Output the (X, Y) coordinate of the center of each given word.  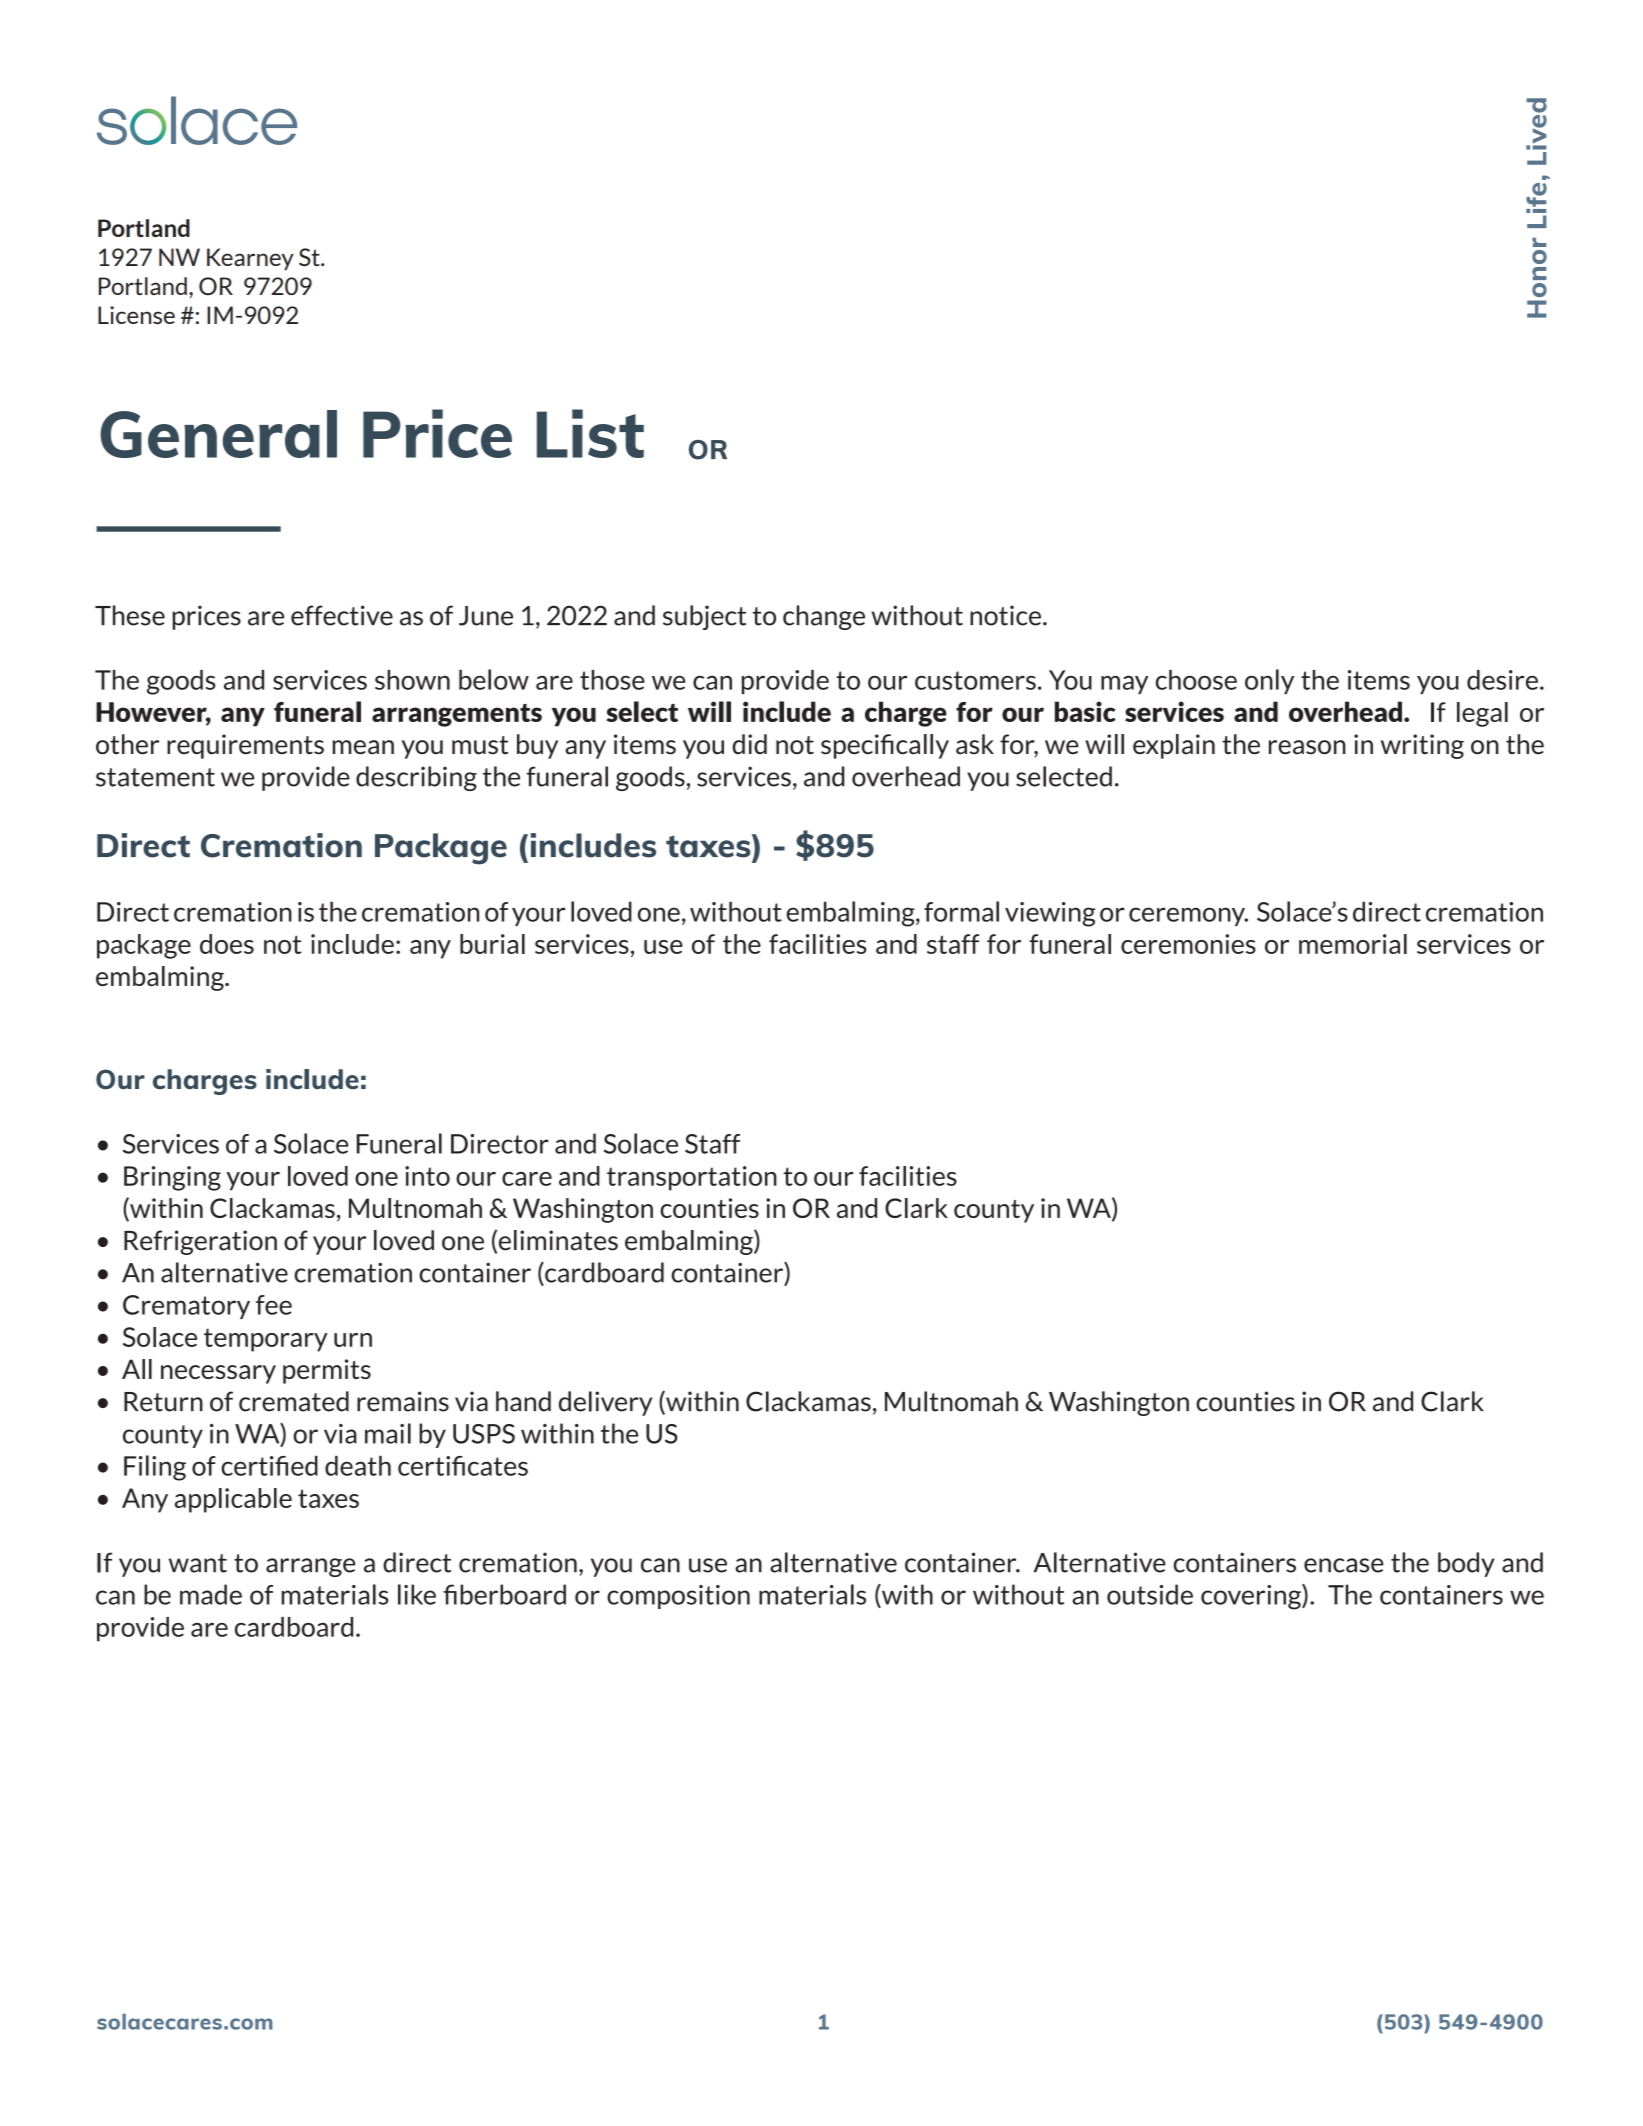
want (198, 1563)
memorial (1353, 944)
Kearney (250, 259)
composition (678, 1597)
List (590, 433)
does (227, 944)
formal (961, 911)
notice (1005, 615)
